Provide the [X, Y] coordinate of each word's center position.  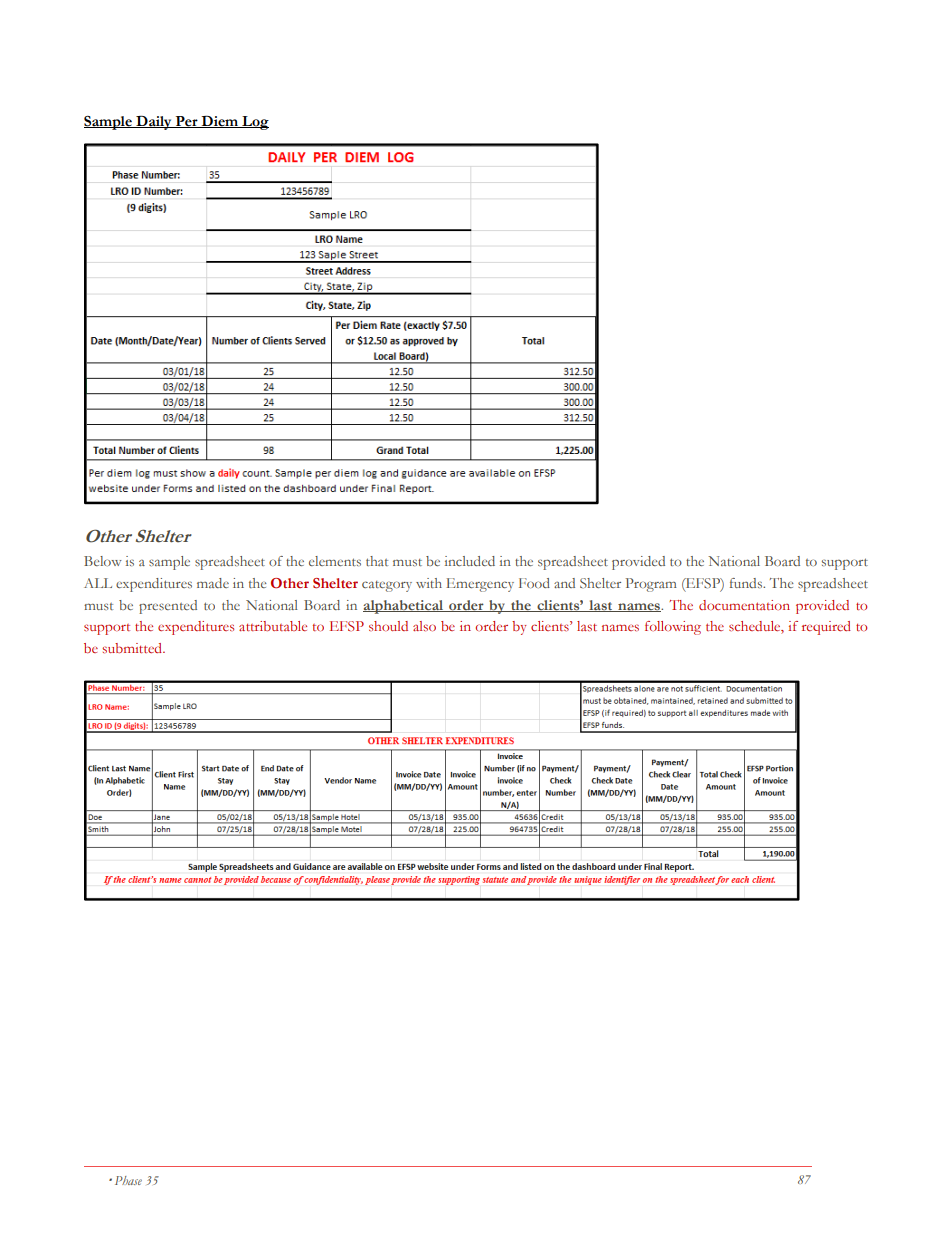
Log [254, 123]
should [388, 626]
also [424, 626]
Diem [220, 122]
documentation [744, 605]
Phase [128, 1180]
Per [186, 122]
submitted [133, 648]
